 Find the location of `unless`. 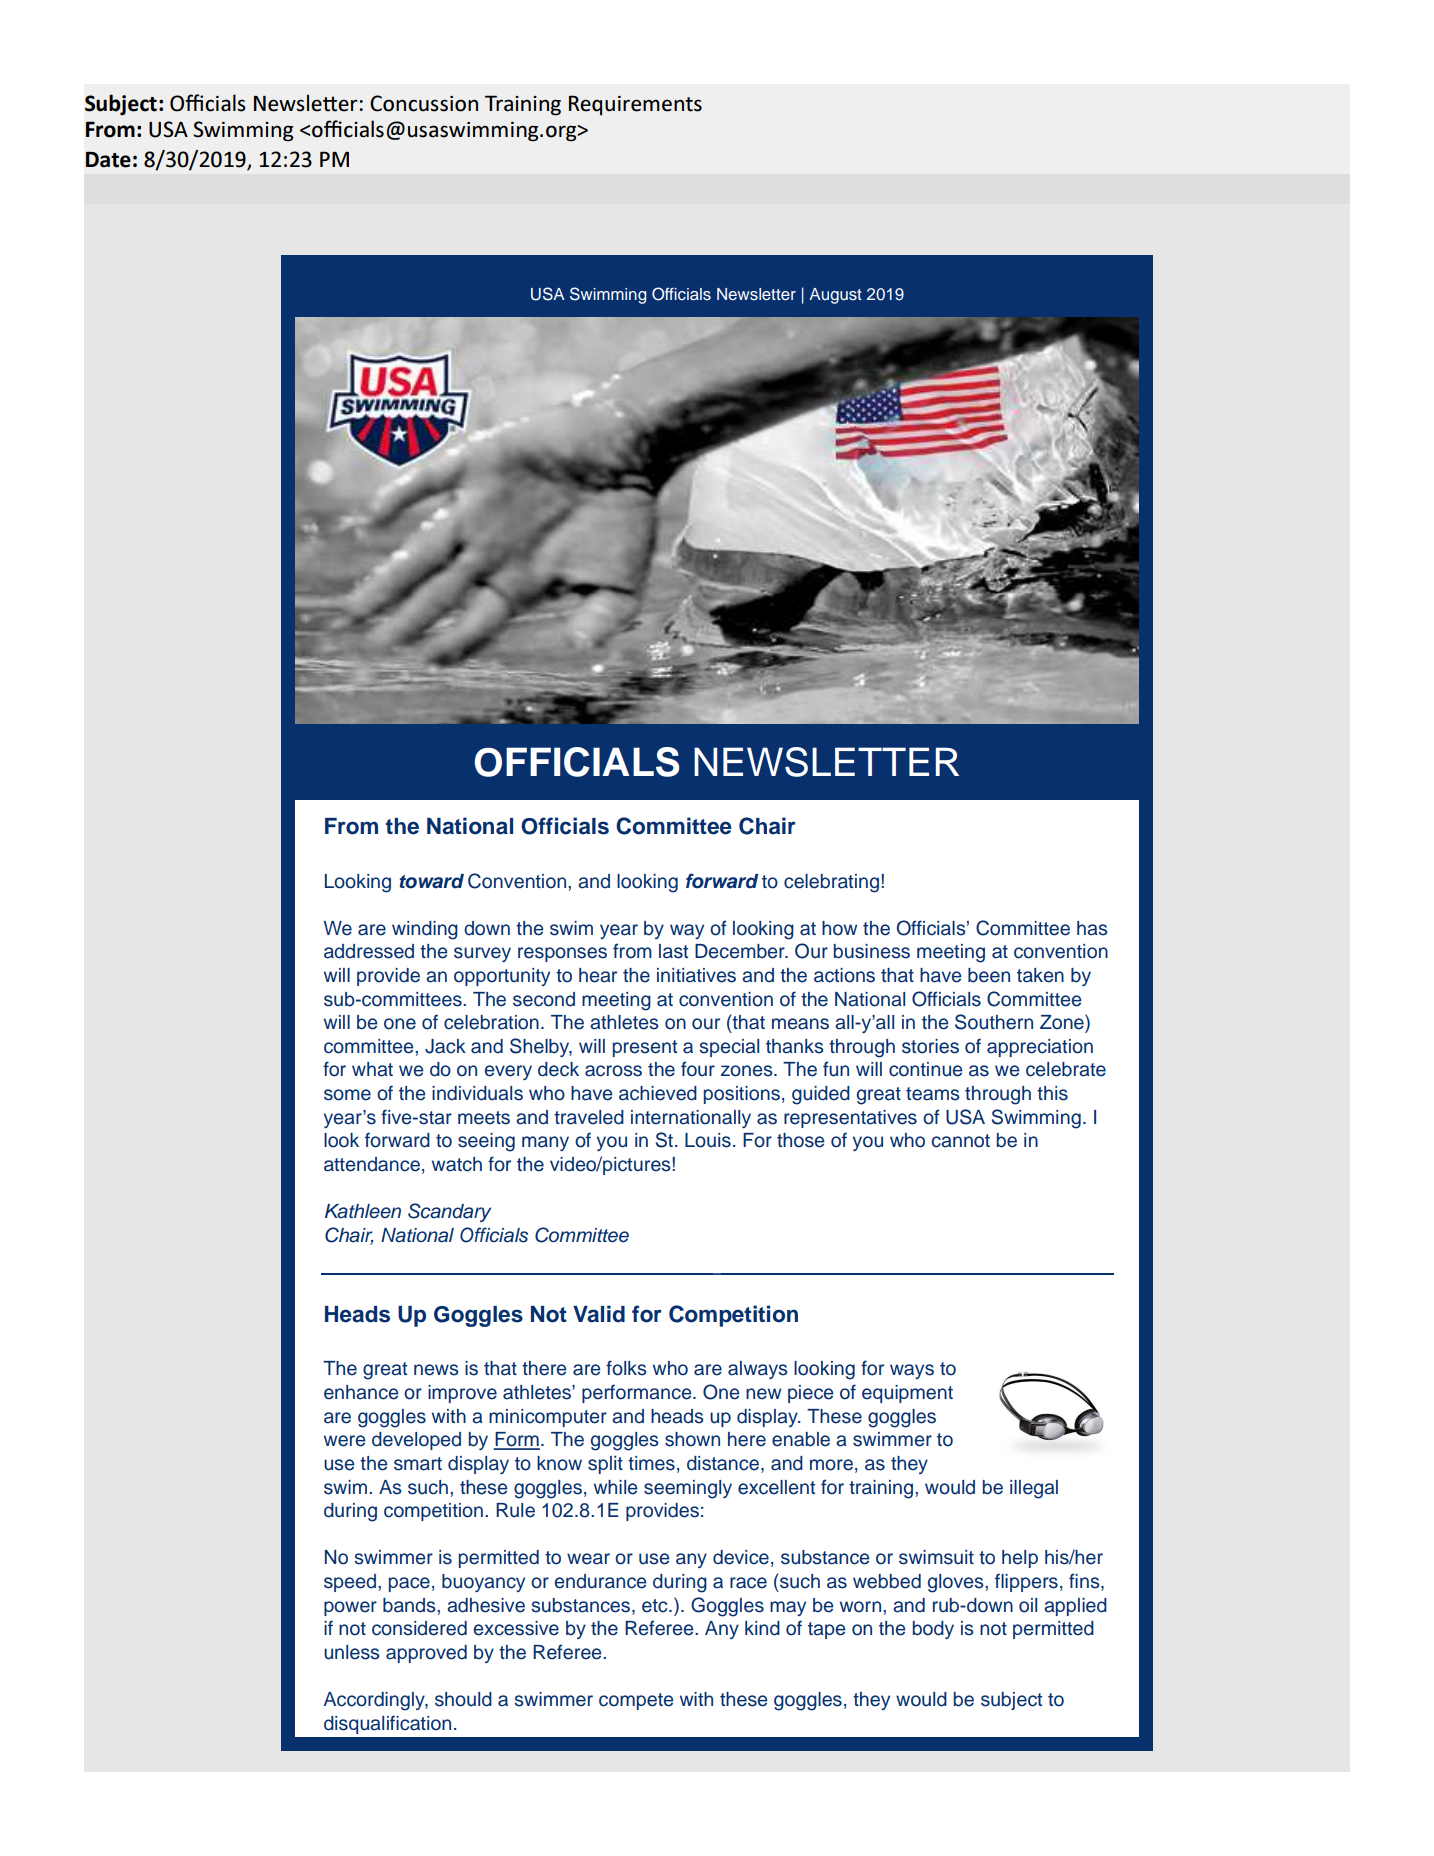

unless is located at coordinates (352, 1652).
